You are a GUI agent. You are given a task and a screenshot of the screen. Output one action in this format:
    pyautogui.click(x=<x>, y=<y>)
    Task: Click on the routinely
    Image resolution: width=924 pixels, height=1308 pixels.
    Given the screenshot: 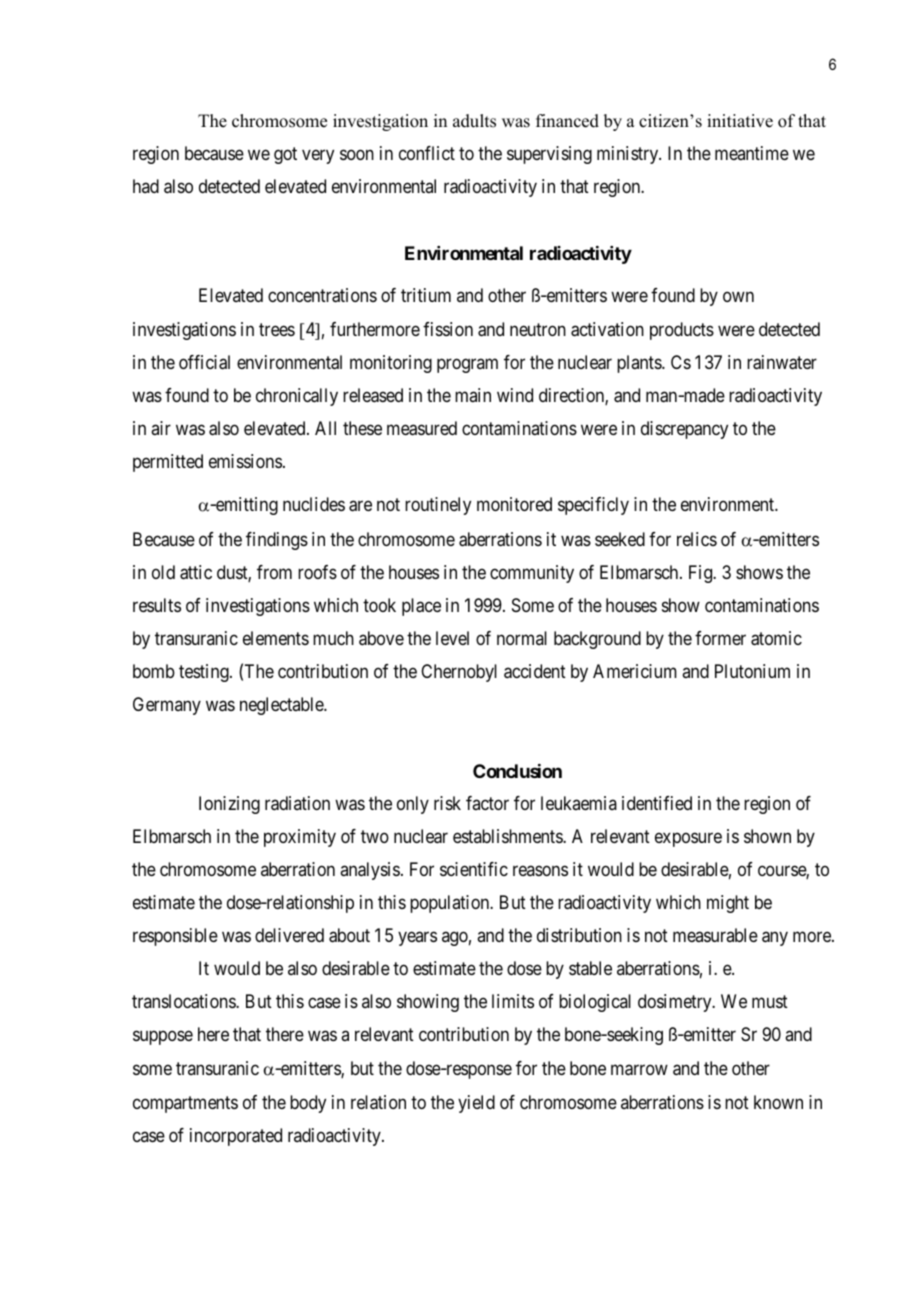 What is the action you would take?
    pyautogui.click(x=438, y=506)
